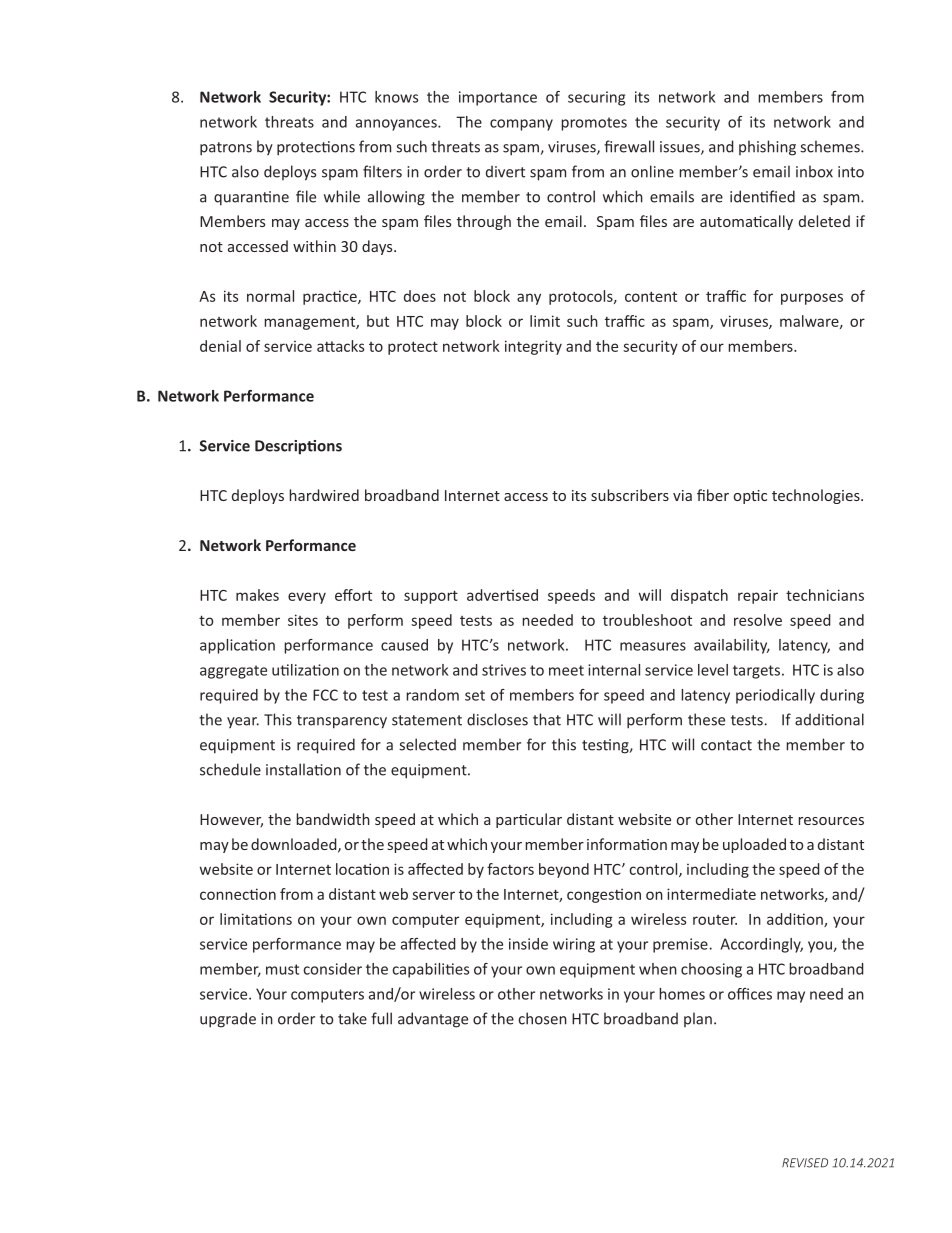  I want to click on sites, so click(303, 620).
